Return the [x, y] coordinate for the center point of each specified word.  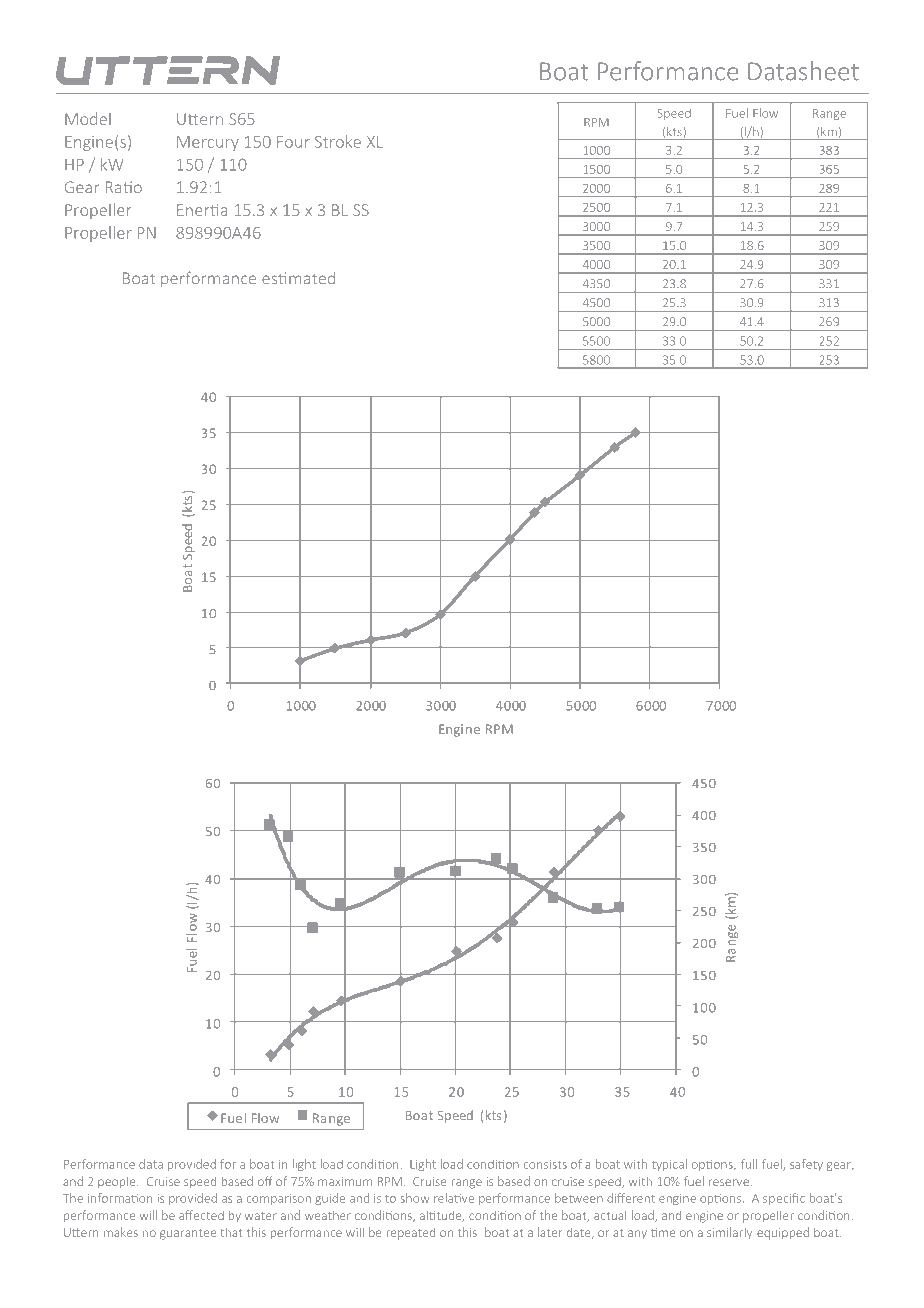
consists [545, 1164]
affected [201, 1215]
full [749, 1164]
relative [454, 1198]
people [118, 1182]
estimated [298, 278]
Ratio [124, 187]
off [265, 1181]
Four [293, 142]
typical [669, 1165]
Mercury [208, 143]
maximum [345, 1181]
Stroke [338, 141]
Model [88, 118]
